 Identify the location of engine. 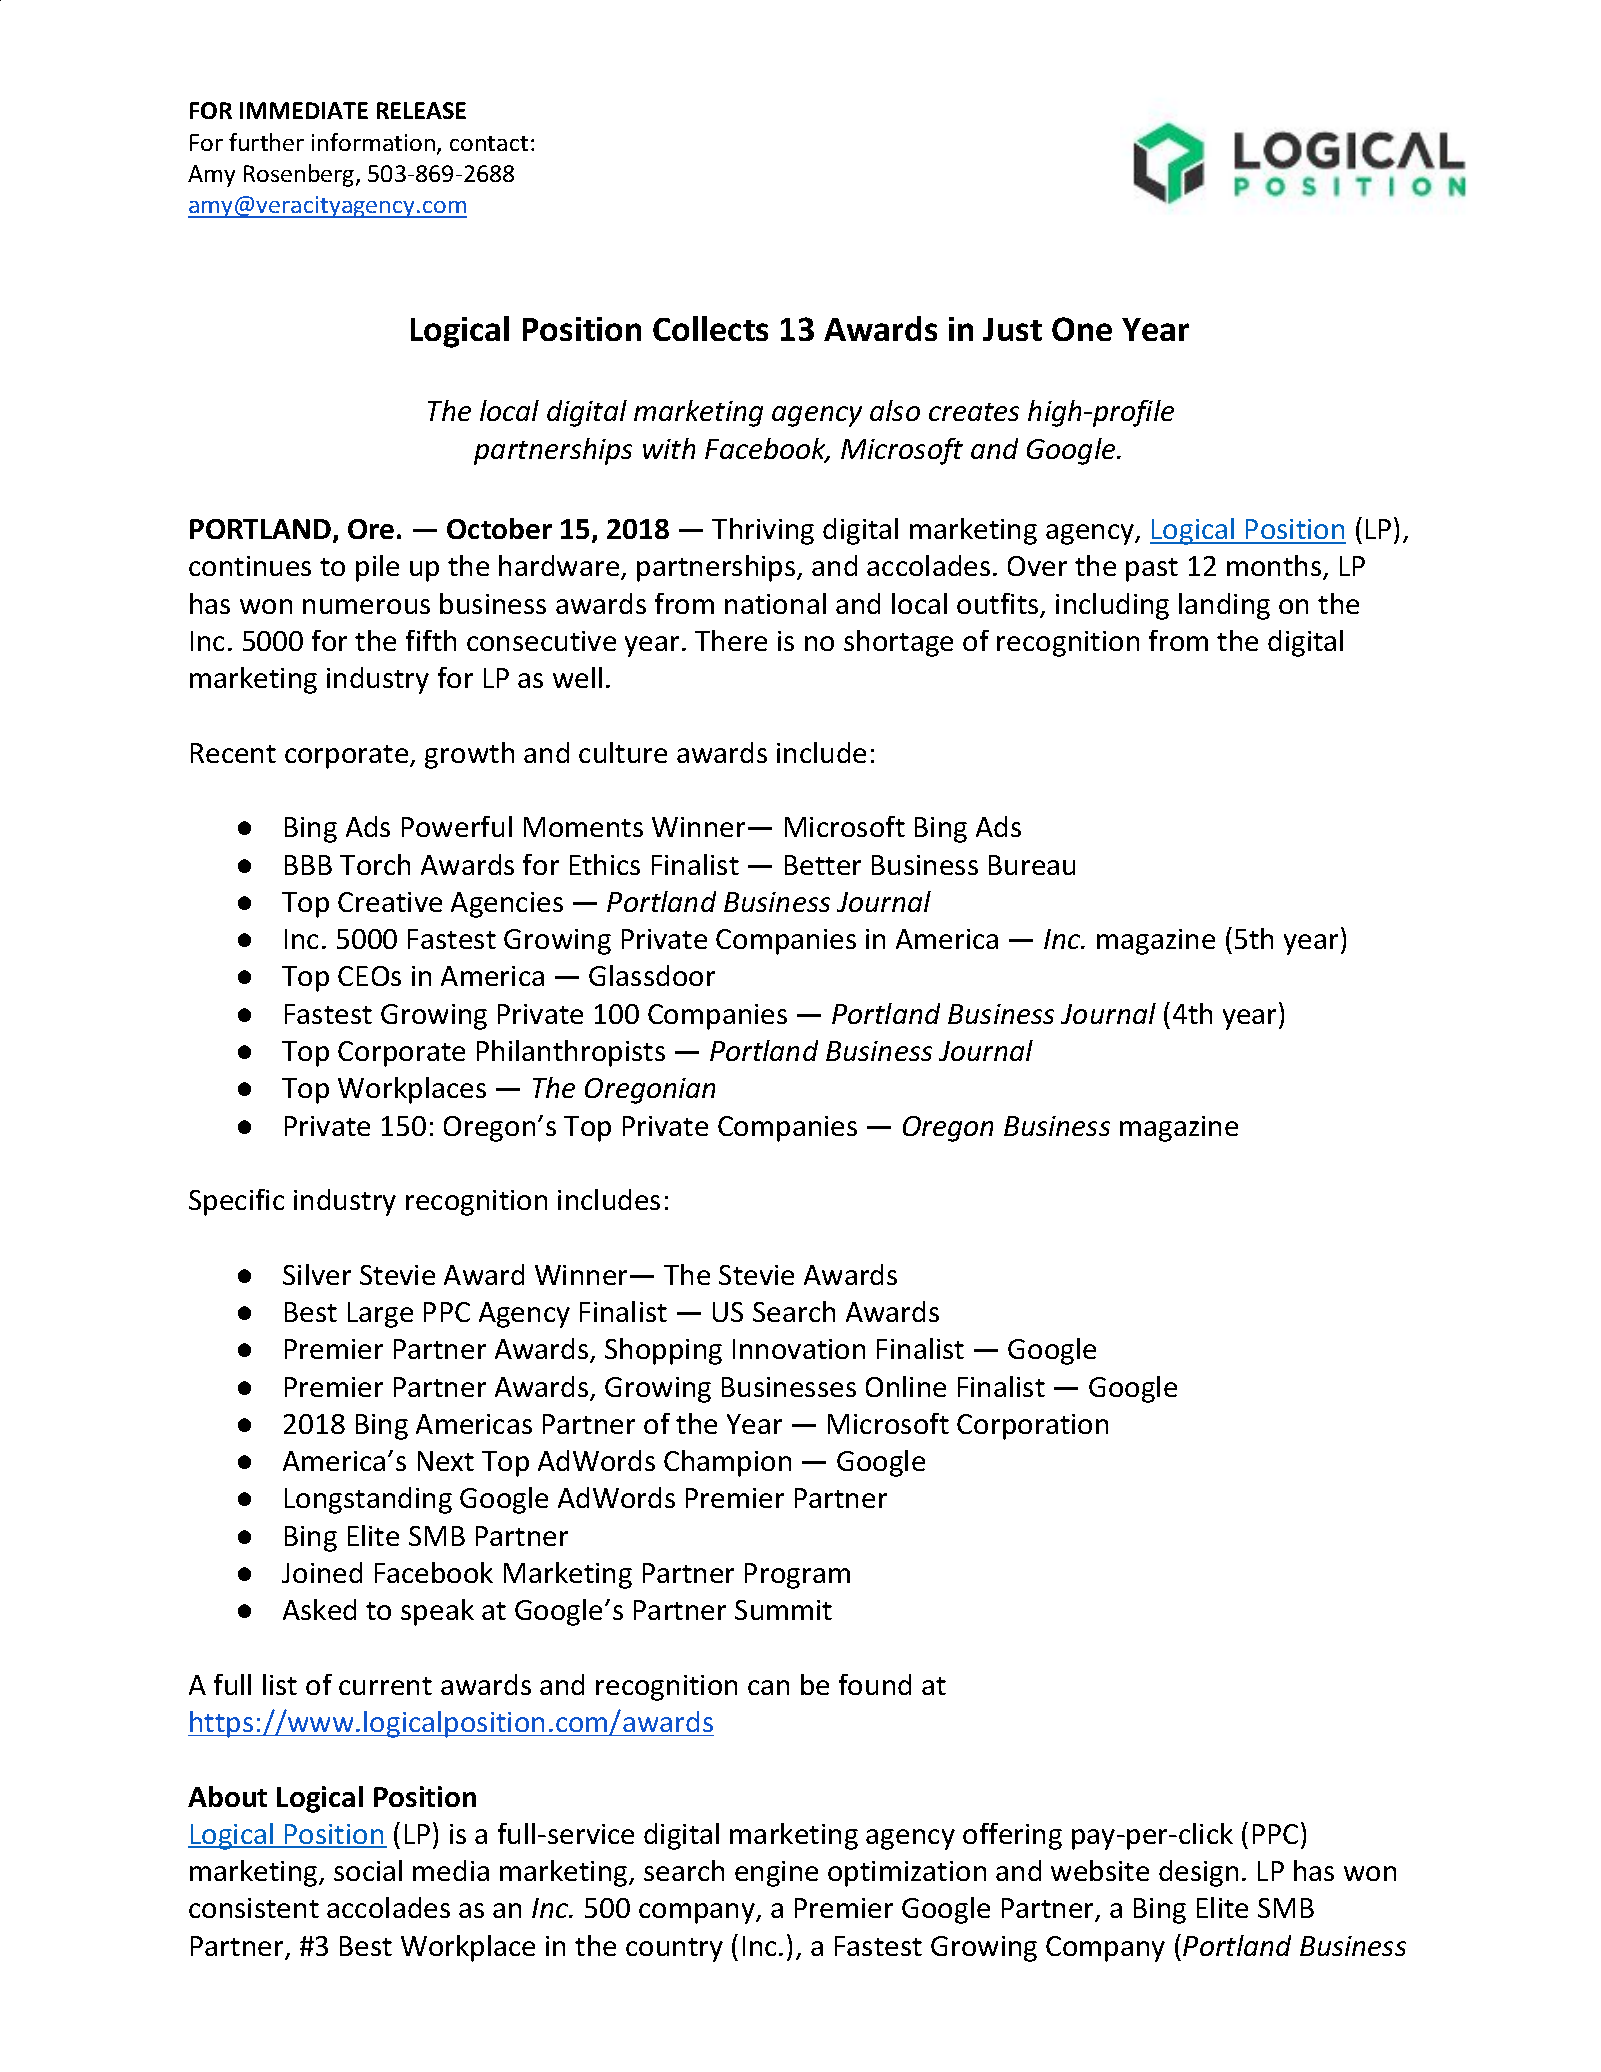
(776, 1874).
